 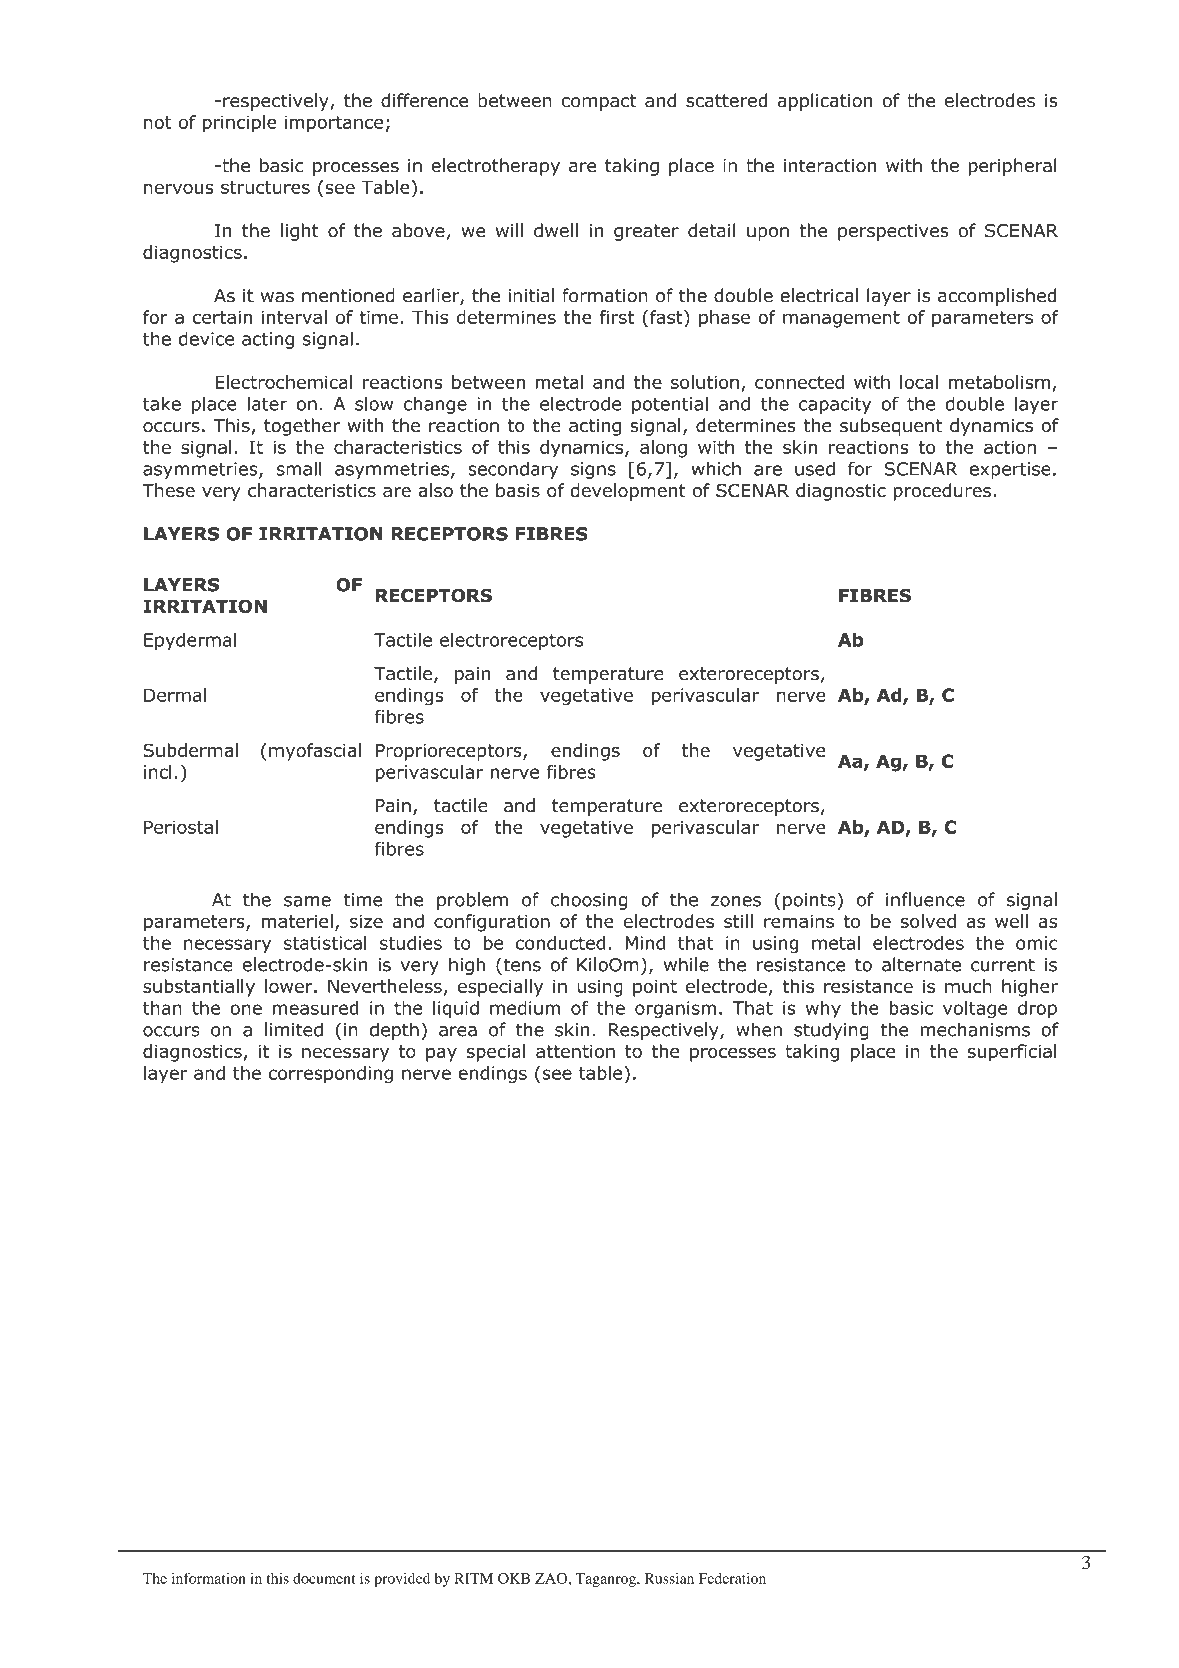 I want to click on alternate, so click(x=921, y=964).
